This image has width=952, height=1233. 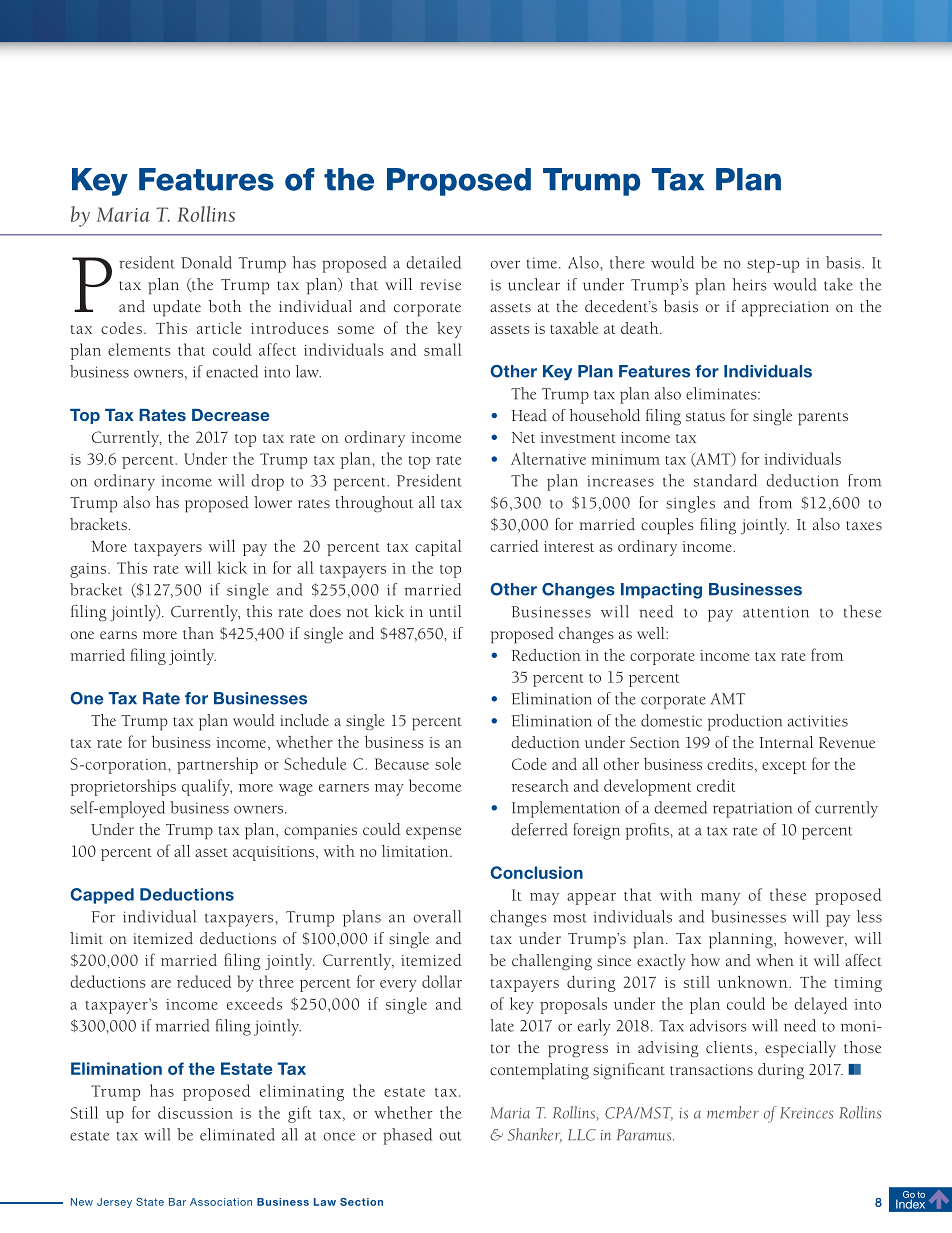 What do you see at coordinates (536, 872) in the image?
I see `Conclusion` at bounding box center [536, 872].
